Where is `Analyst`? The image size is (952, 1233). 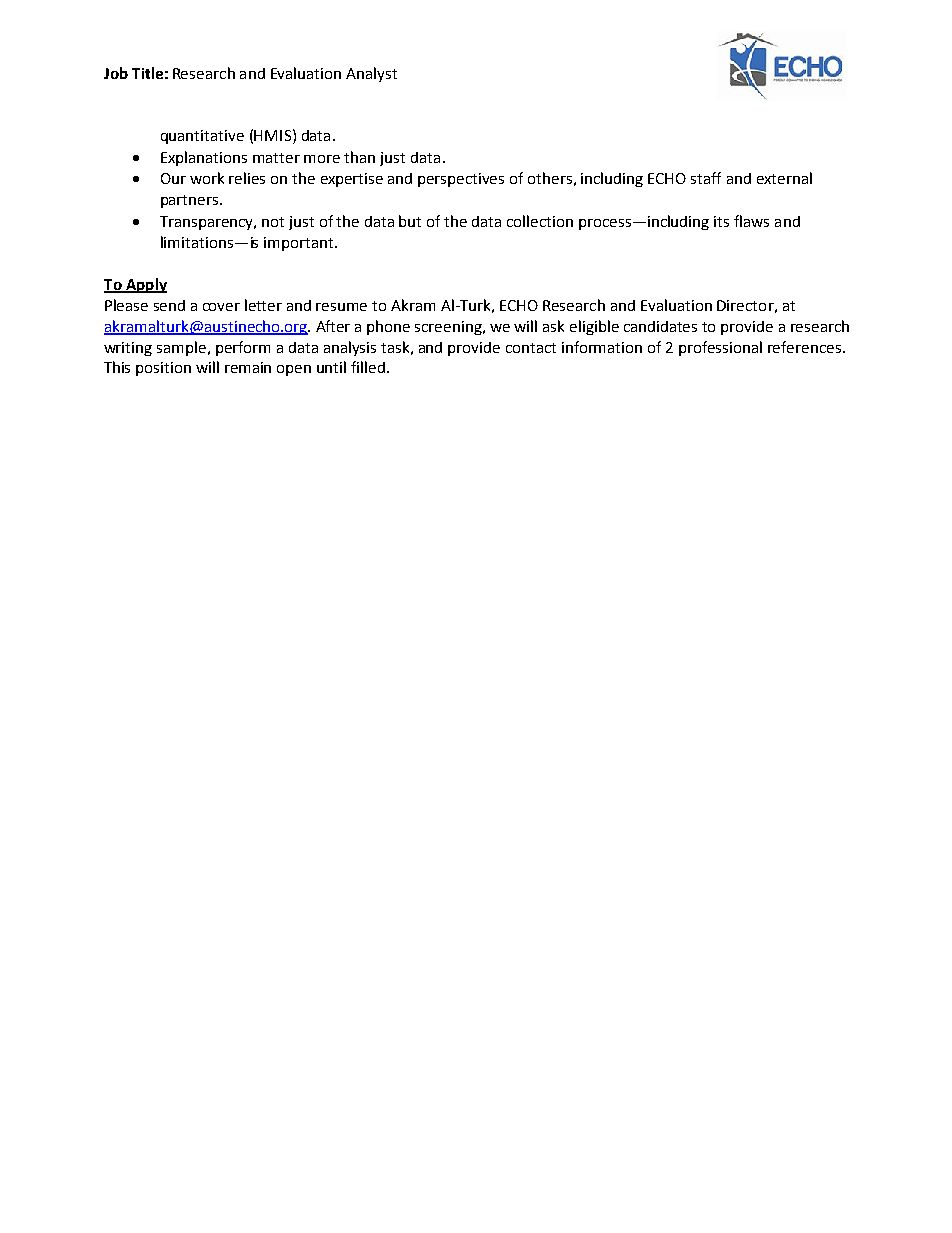 Analyst is located at coordinates (371, 74).
